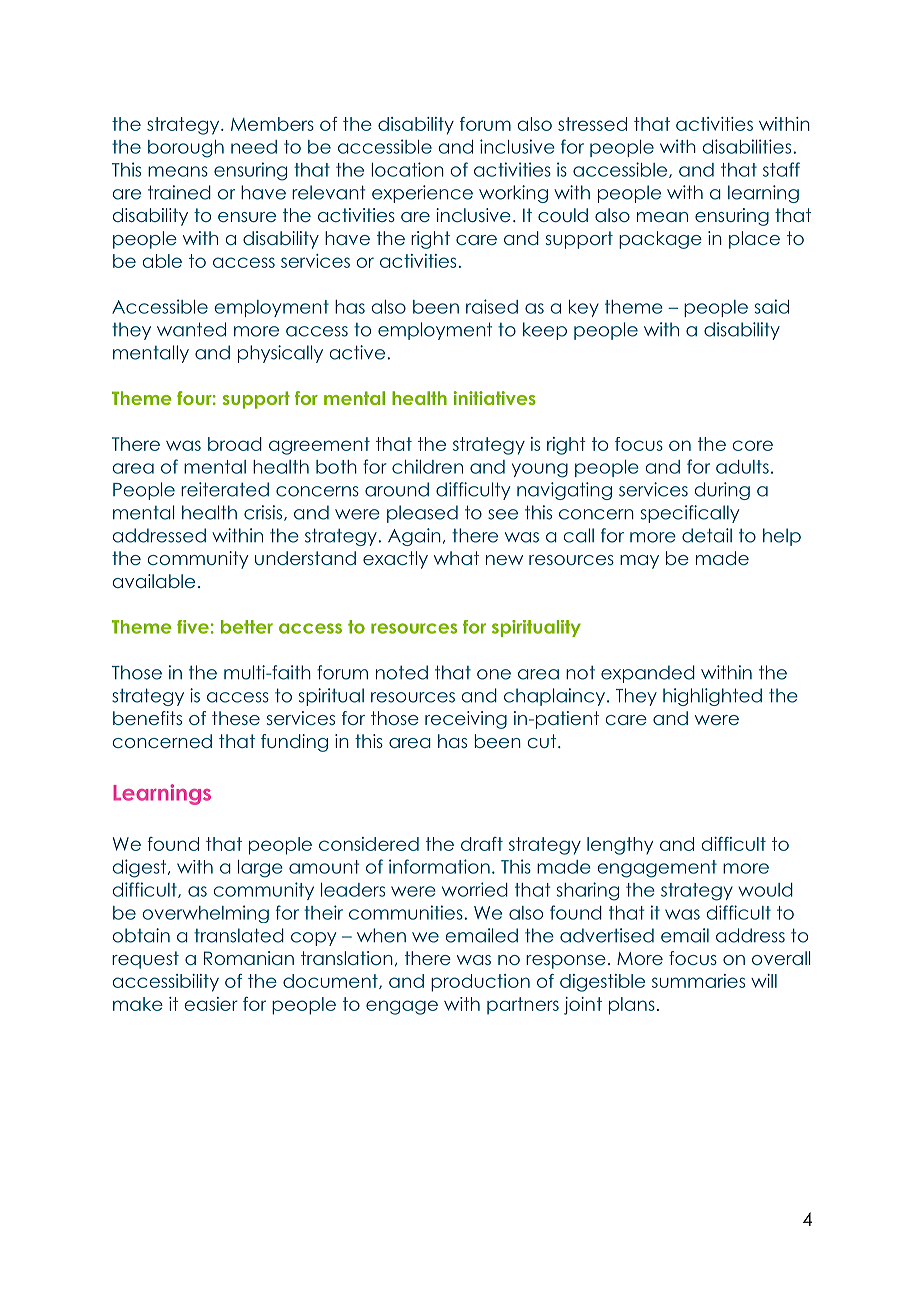  I want to click on borough, so click(186, 149).
